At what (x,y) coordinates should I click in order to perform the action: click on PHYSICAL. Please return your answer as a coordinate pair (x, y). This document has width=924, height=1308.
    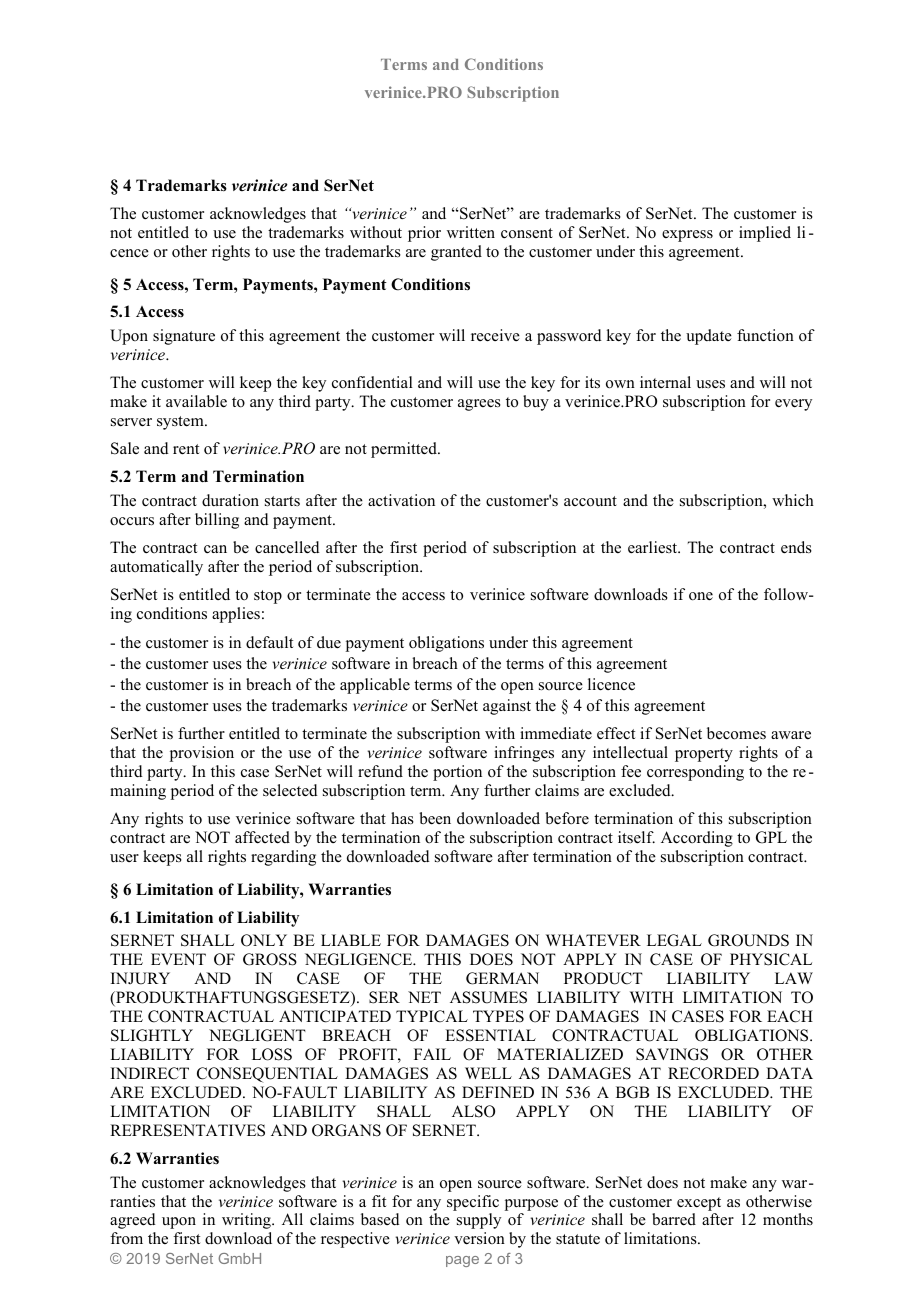
    Looking at the image, I should click on (771, 959).
